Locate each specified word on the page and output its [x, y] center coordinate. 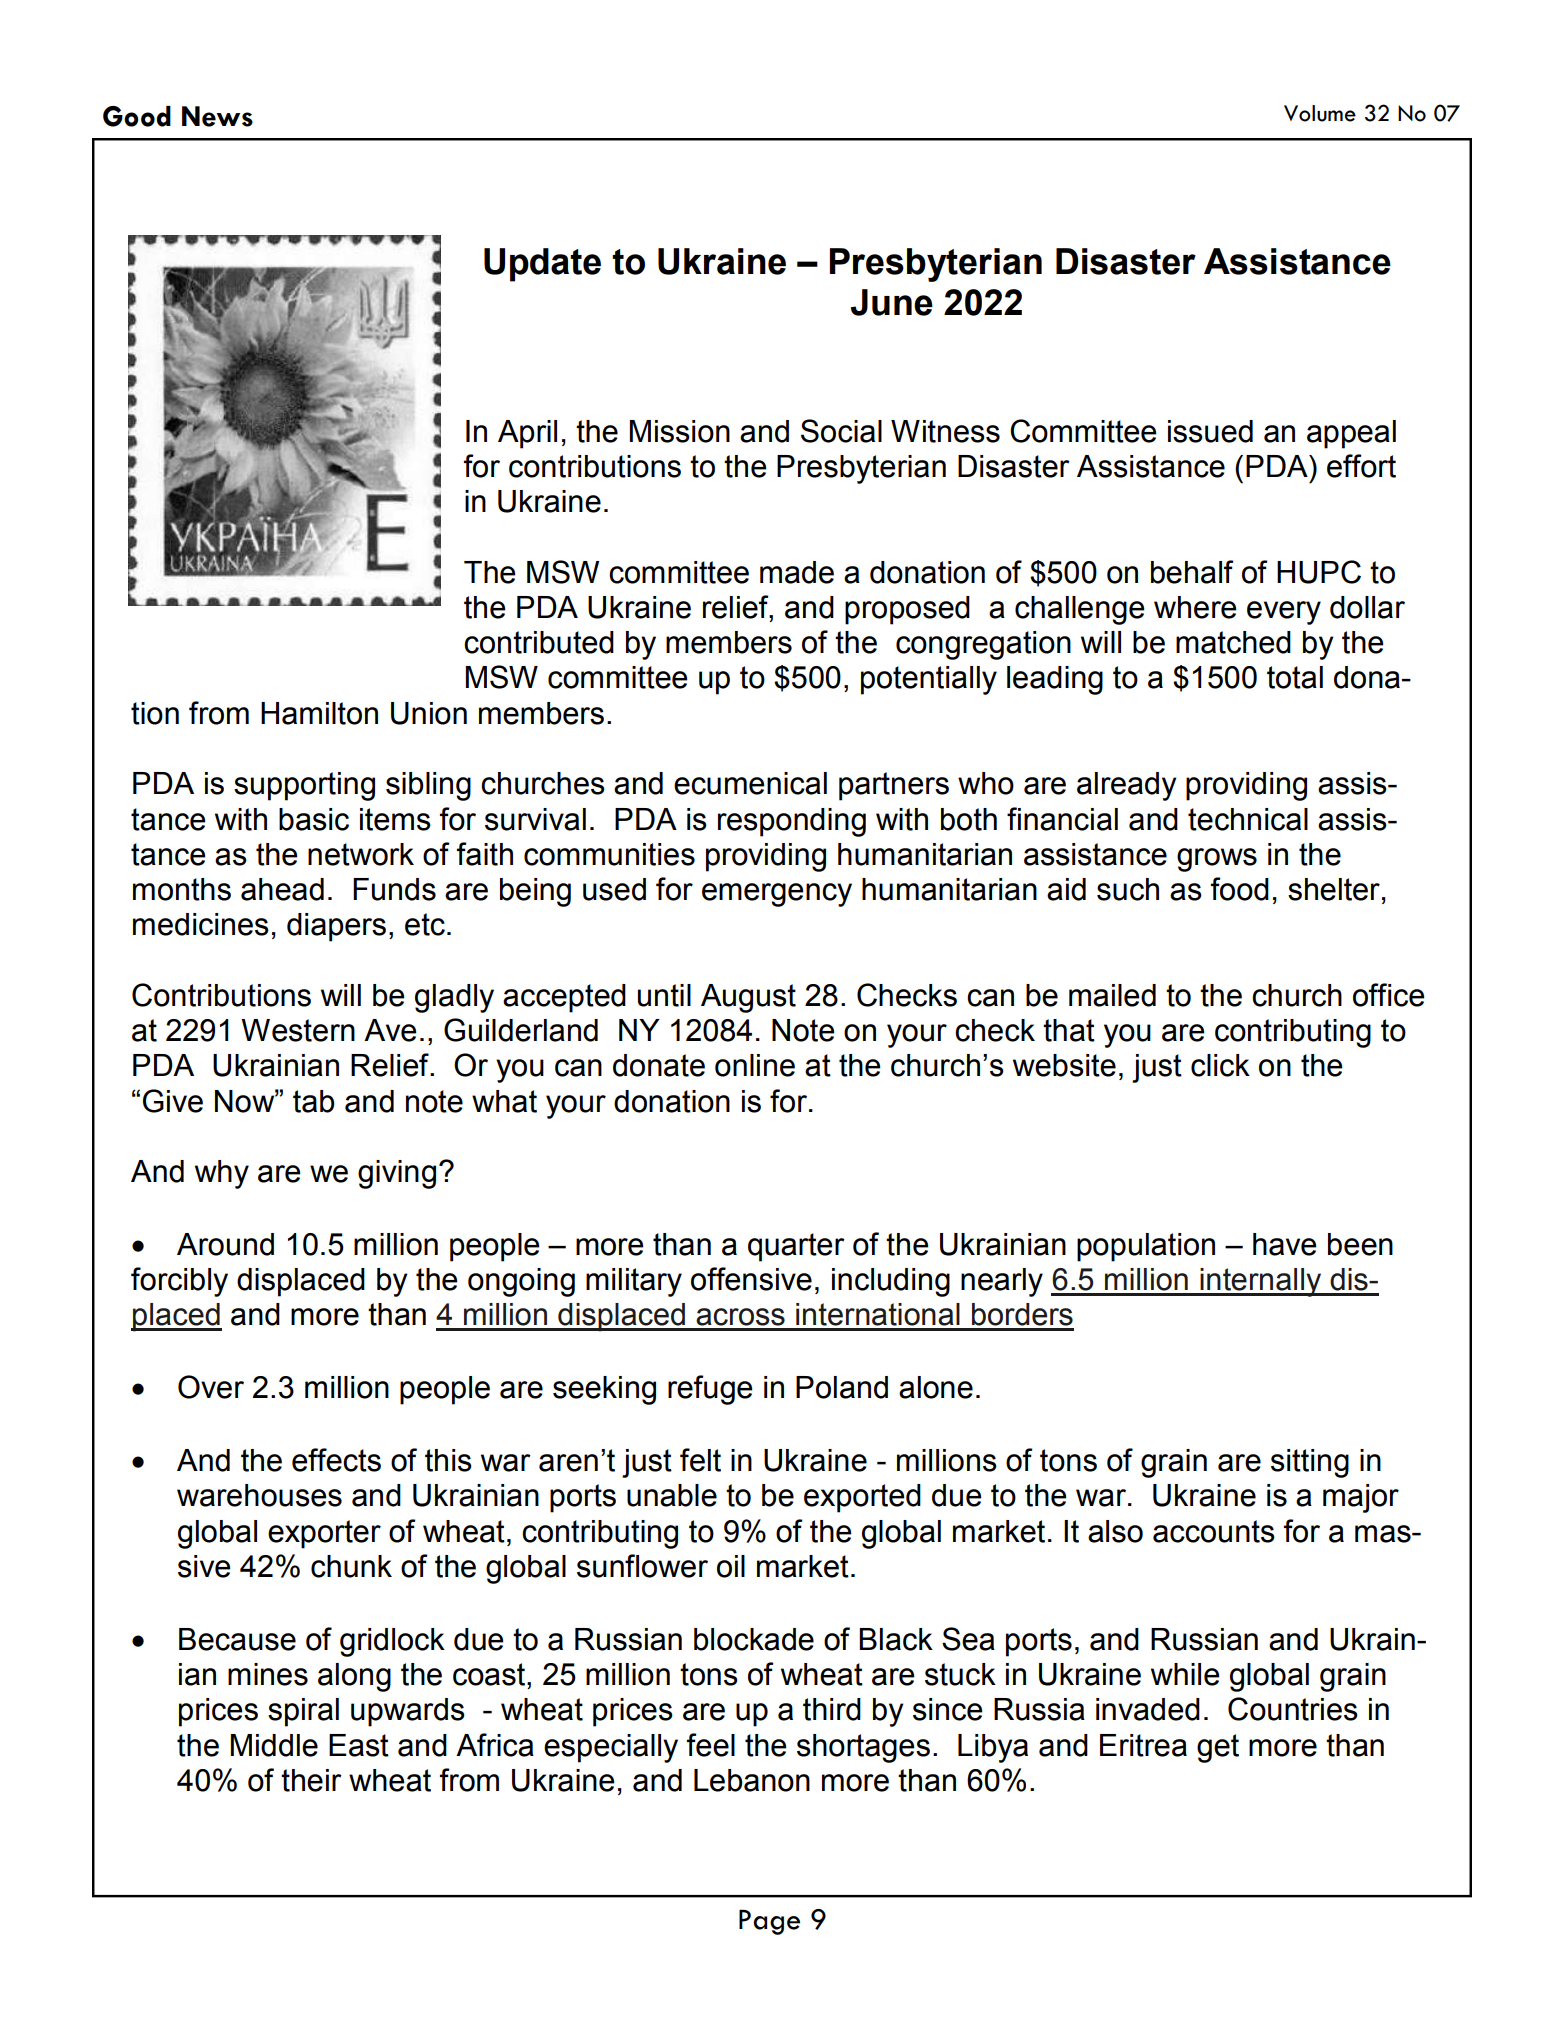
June [892, 302]
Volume [1320, 113]
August [748, 998]
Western [298, 1030]
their [311, 1780]
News [217, 116]
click [1220, 1065]
